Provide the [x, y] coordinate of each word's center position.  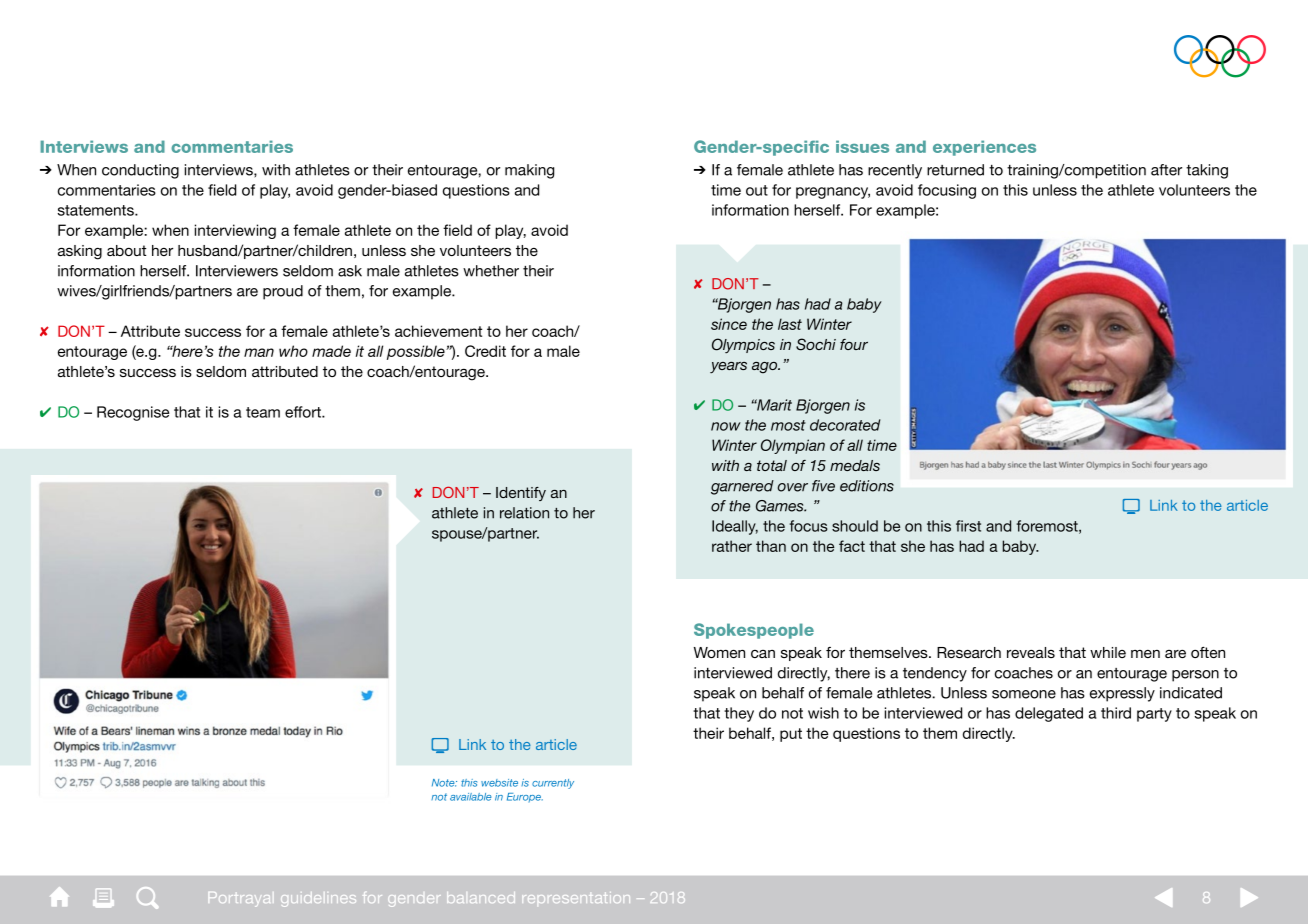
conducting [140, 171]
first [968, 526]
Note [444, 783]
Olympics [743, 346]
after [1166, 170]
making [529, 171]
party [1154, 715]
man [259, 352]
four [854, 344]
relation [524, 513]
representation [576, 897]
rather [732, 546]
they [739, 714]
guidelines [318, 899]
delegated [1049, 714]
